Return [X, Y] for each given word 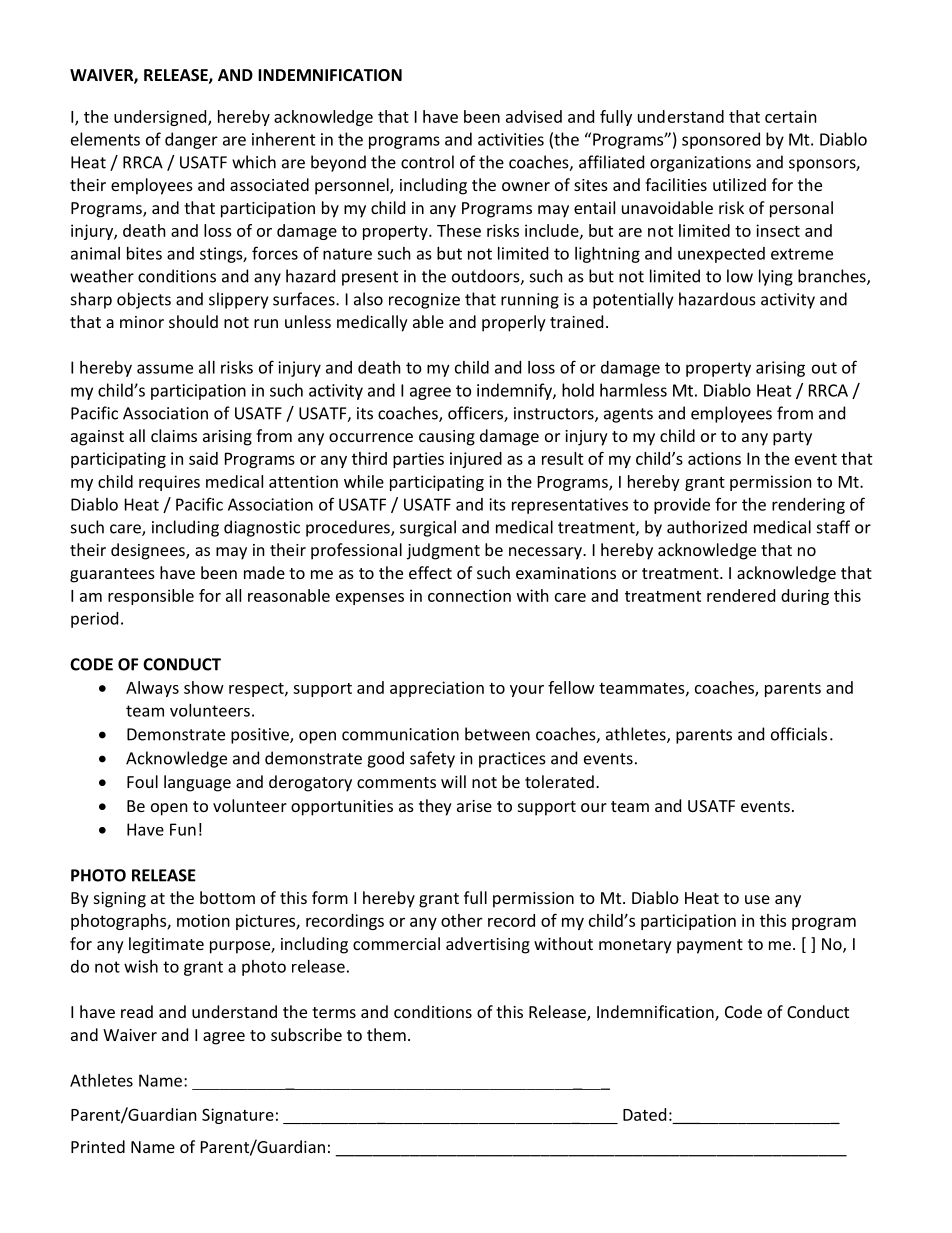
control [427, 162]
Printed [98, 1146]
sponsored [721, 140]
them [386, 1034]
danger [191, 140]
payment [710, 946]
